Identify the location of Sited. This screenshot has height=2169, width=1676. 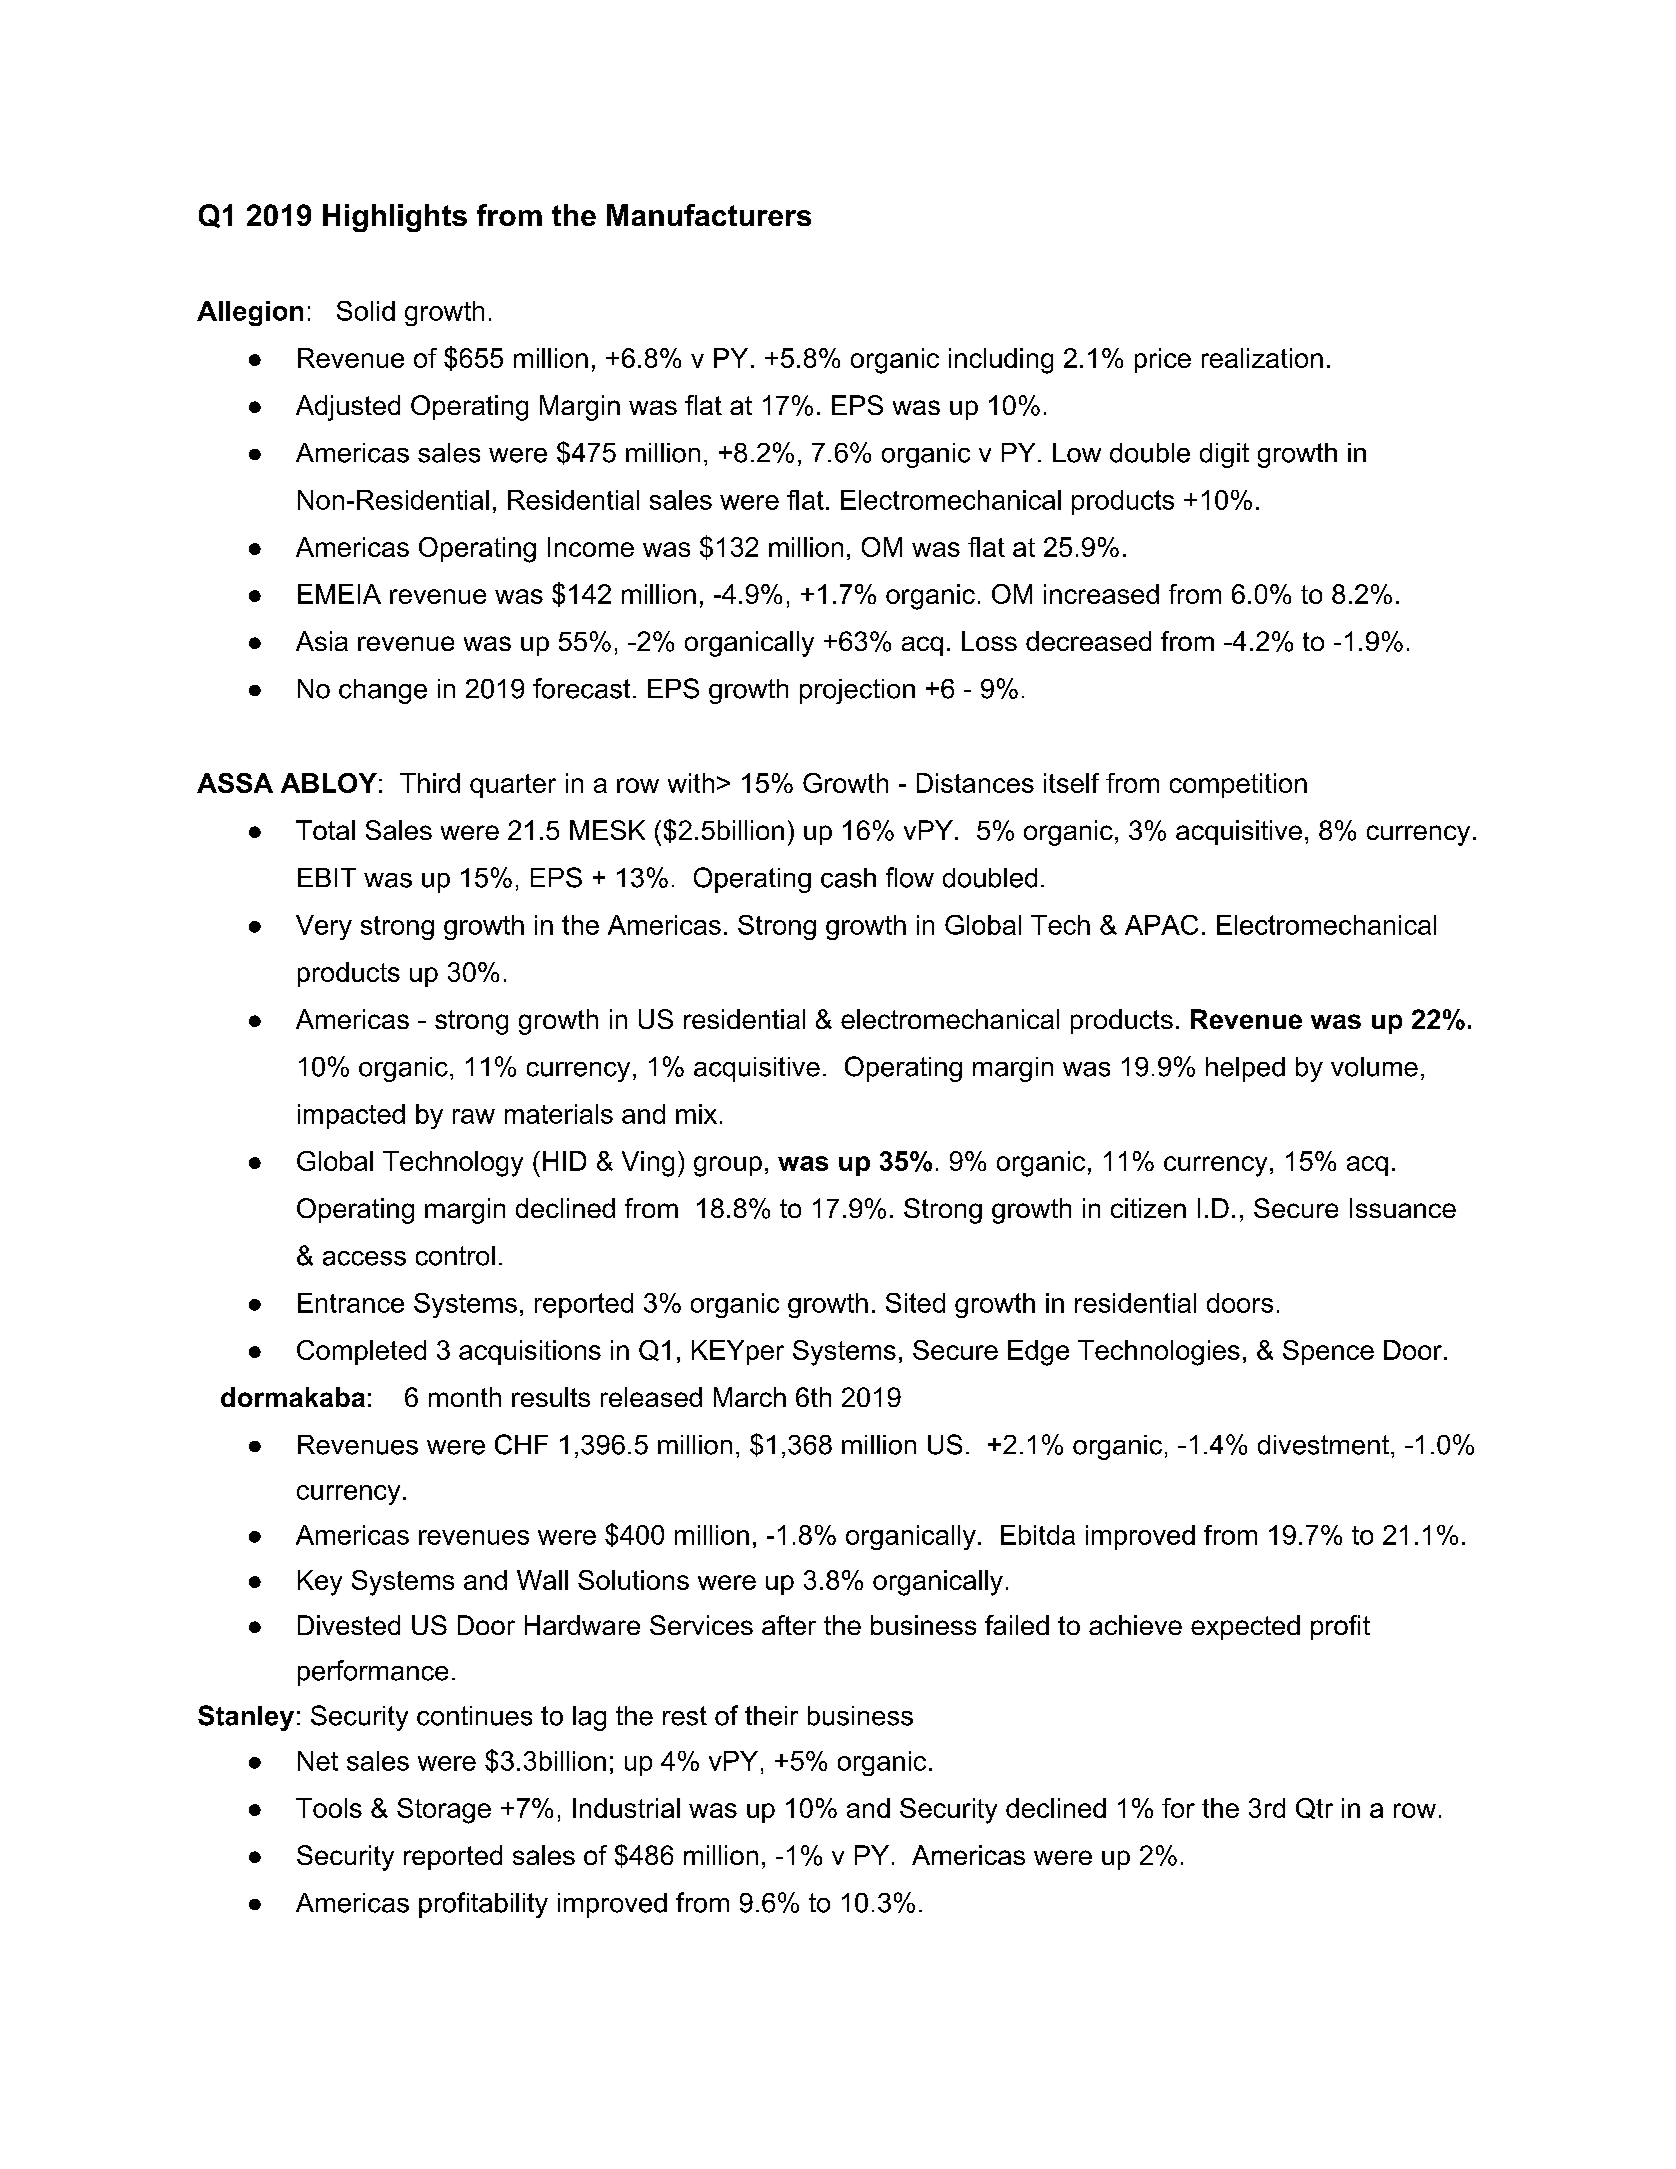
(915, 1303).
